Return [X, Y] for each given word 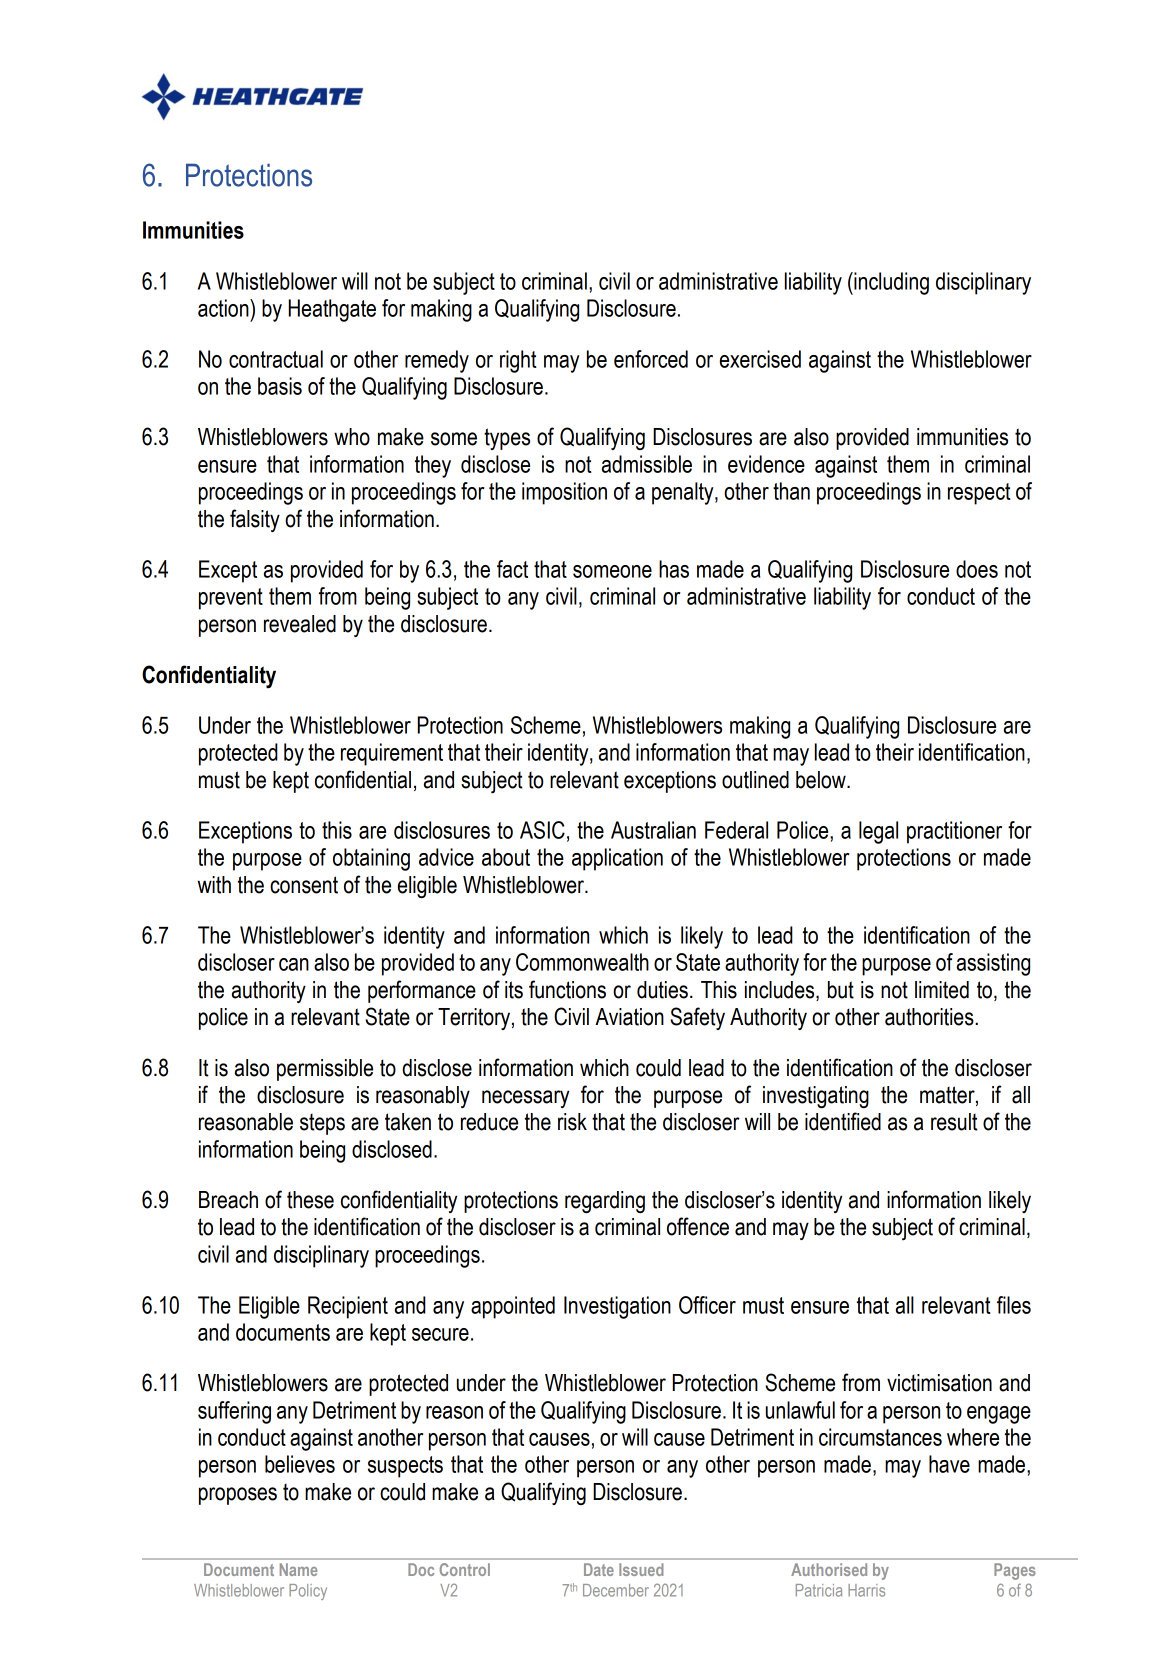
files [1014, 1305]
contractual [276, 359]
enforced [651, 359]
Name [299, 1569]
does [977, 569]
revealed [300, 624]
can [294, 964]
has [674, 569]
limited [942, 990]
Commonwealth [582, 962]
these [310, 1200]
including [890, 283]
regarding [605, 1202]
